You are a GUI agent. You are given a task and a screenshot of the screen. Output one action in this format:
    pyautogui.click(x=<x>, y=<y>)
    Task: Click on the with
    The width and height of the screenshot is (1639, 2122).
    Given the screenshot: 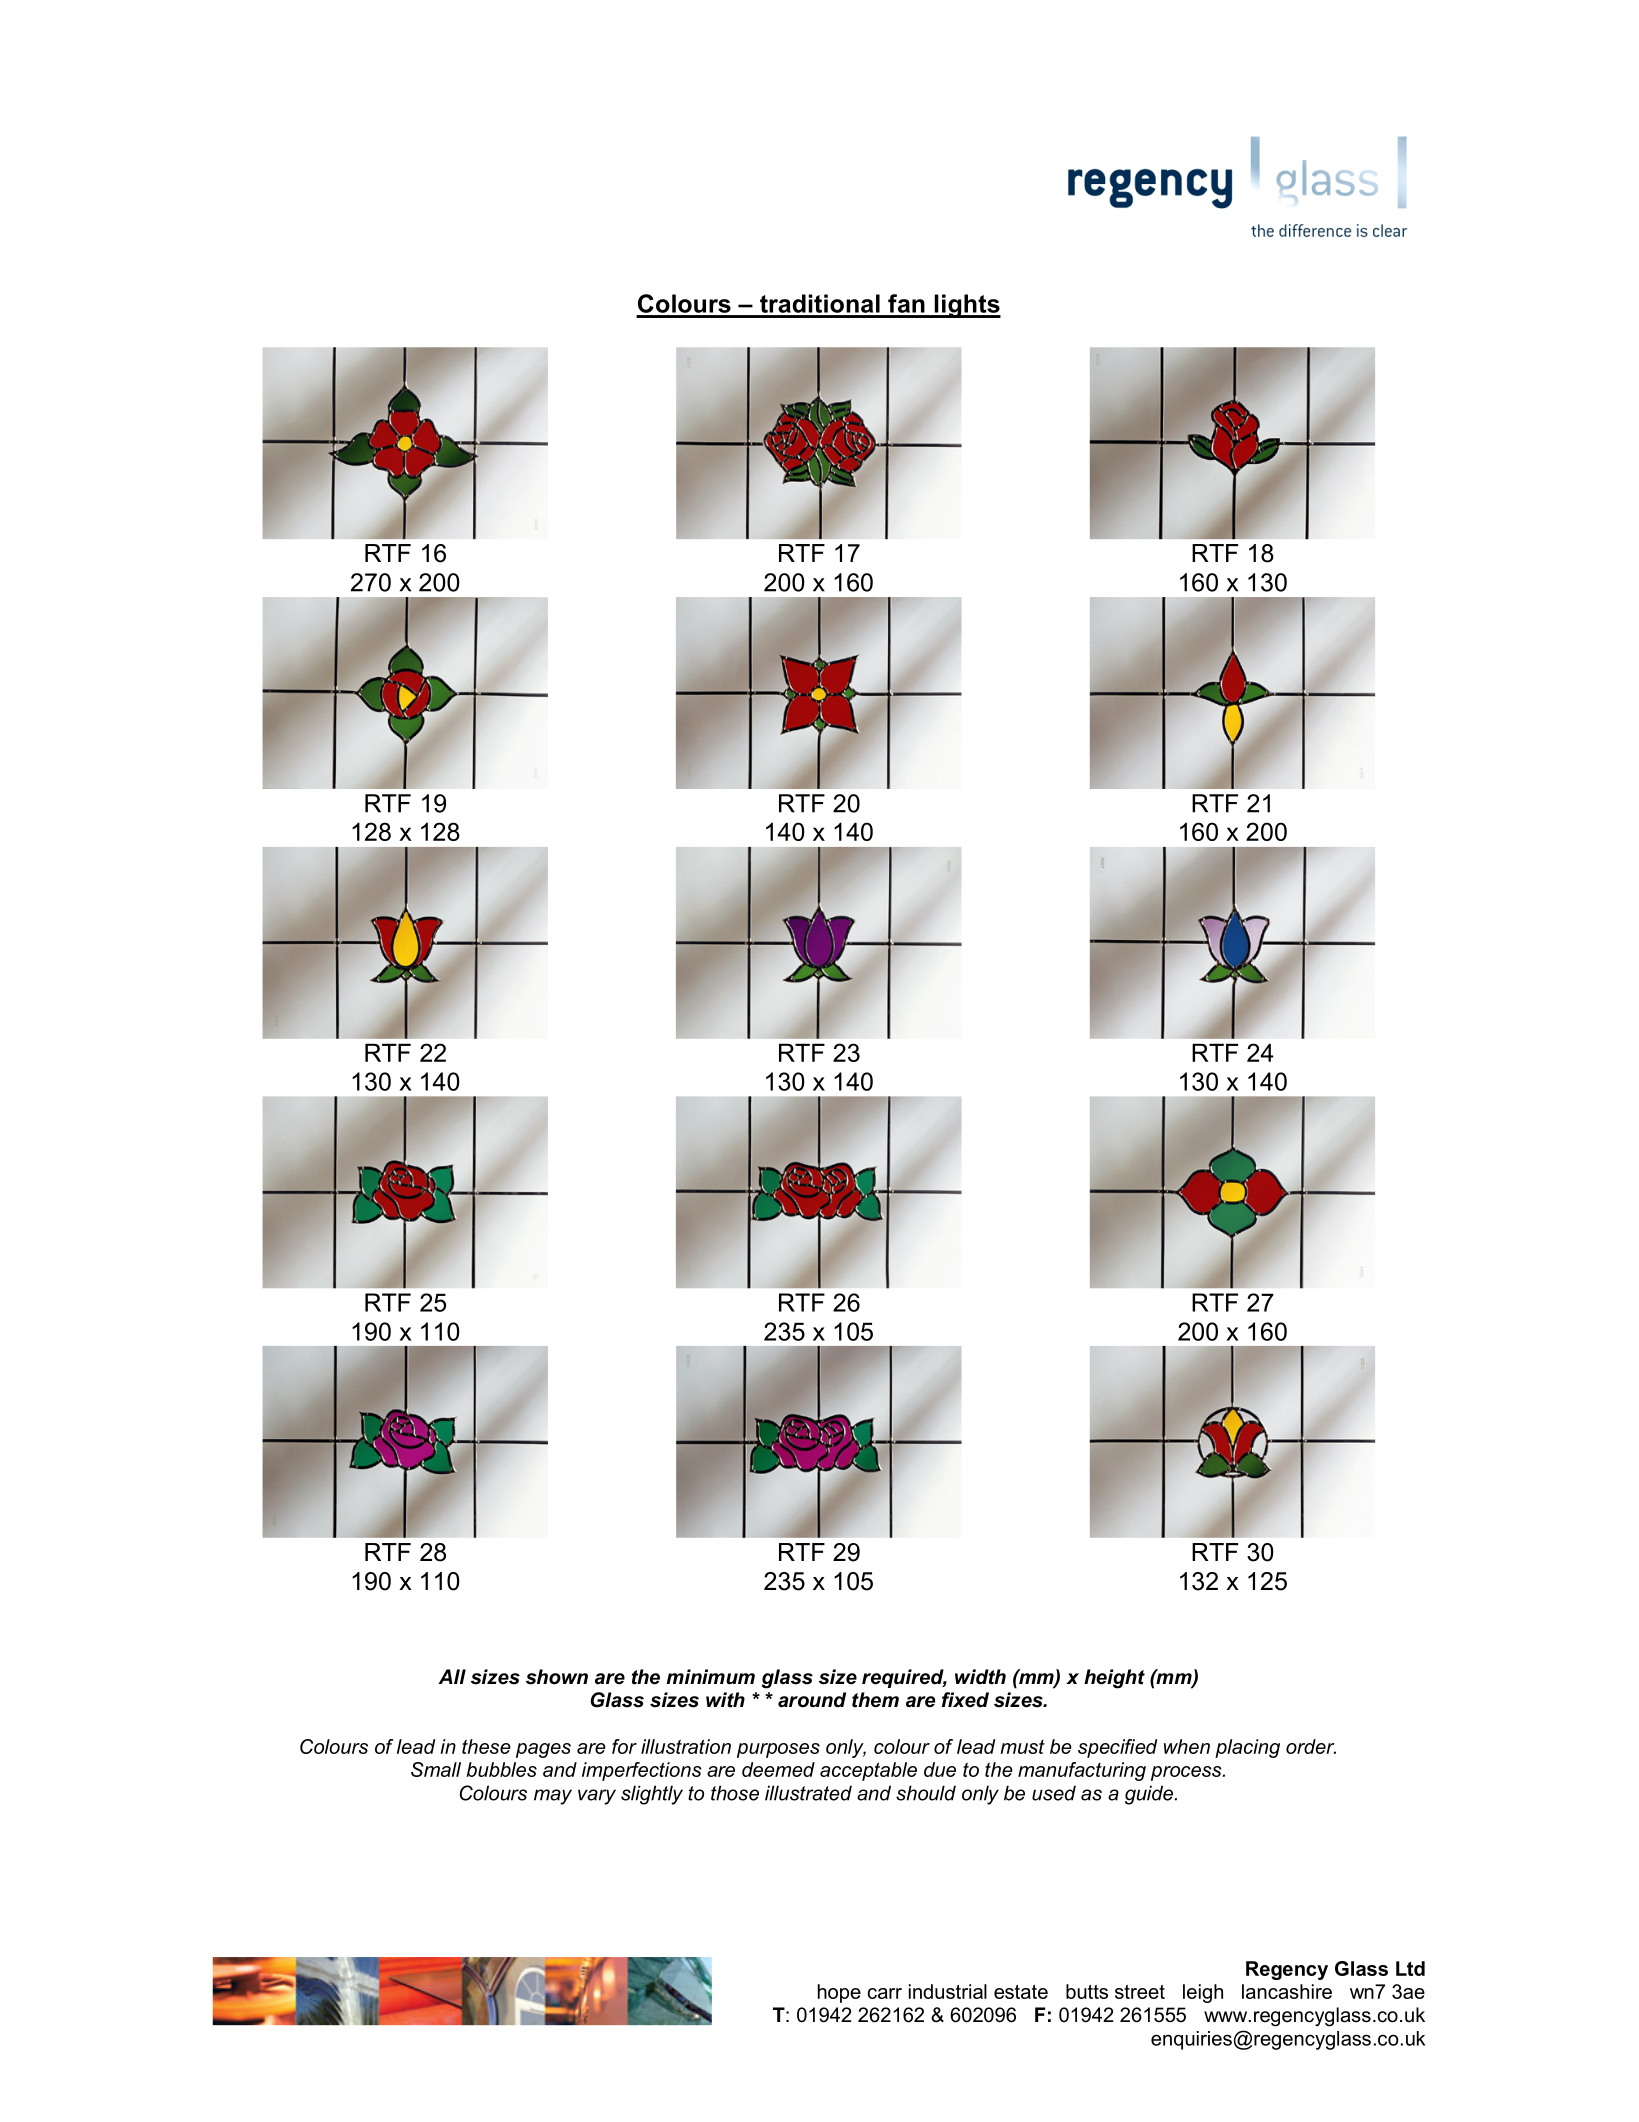 What is the action you would take?
    pyautogui.click(x=725, y=1700)
